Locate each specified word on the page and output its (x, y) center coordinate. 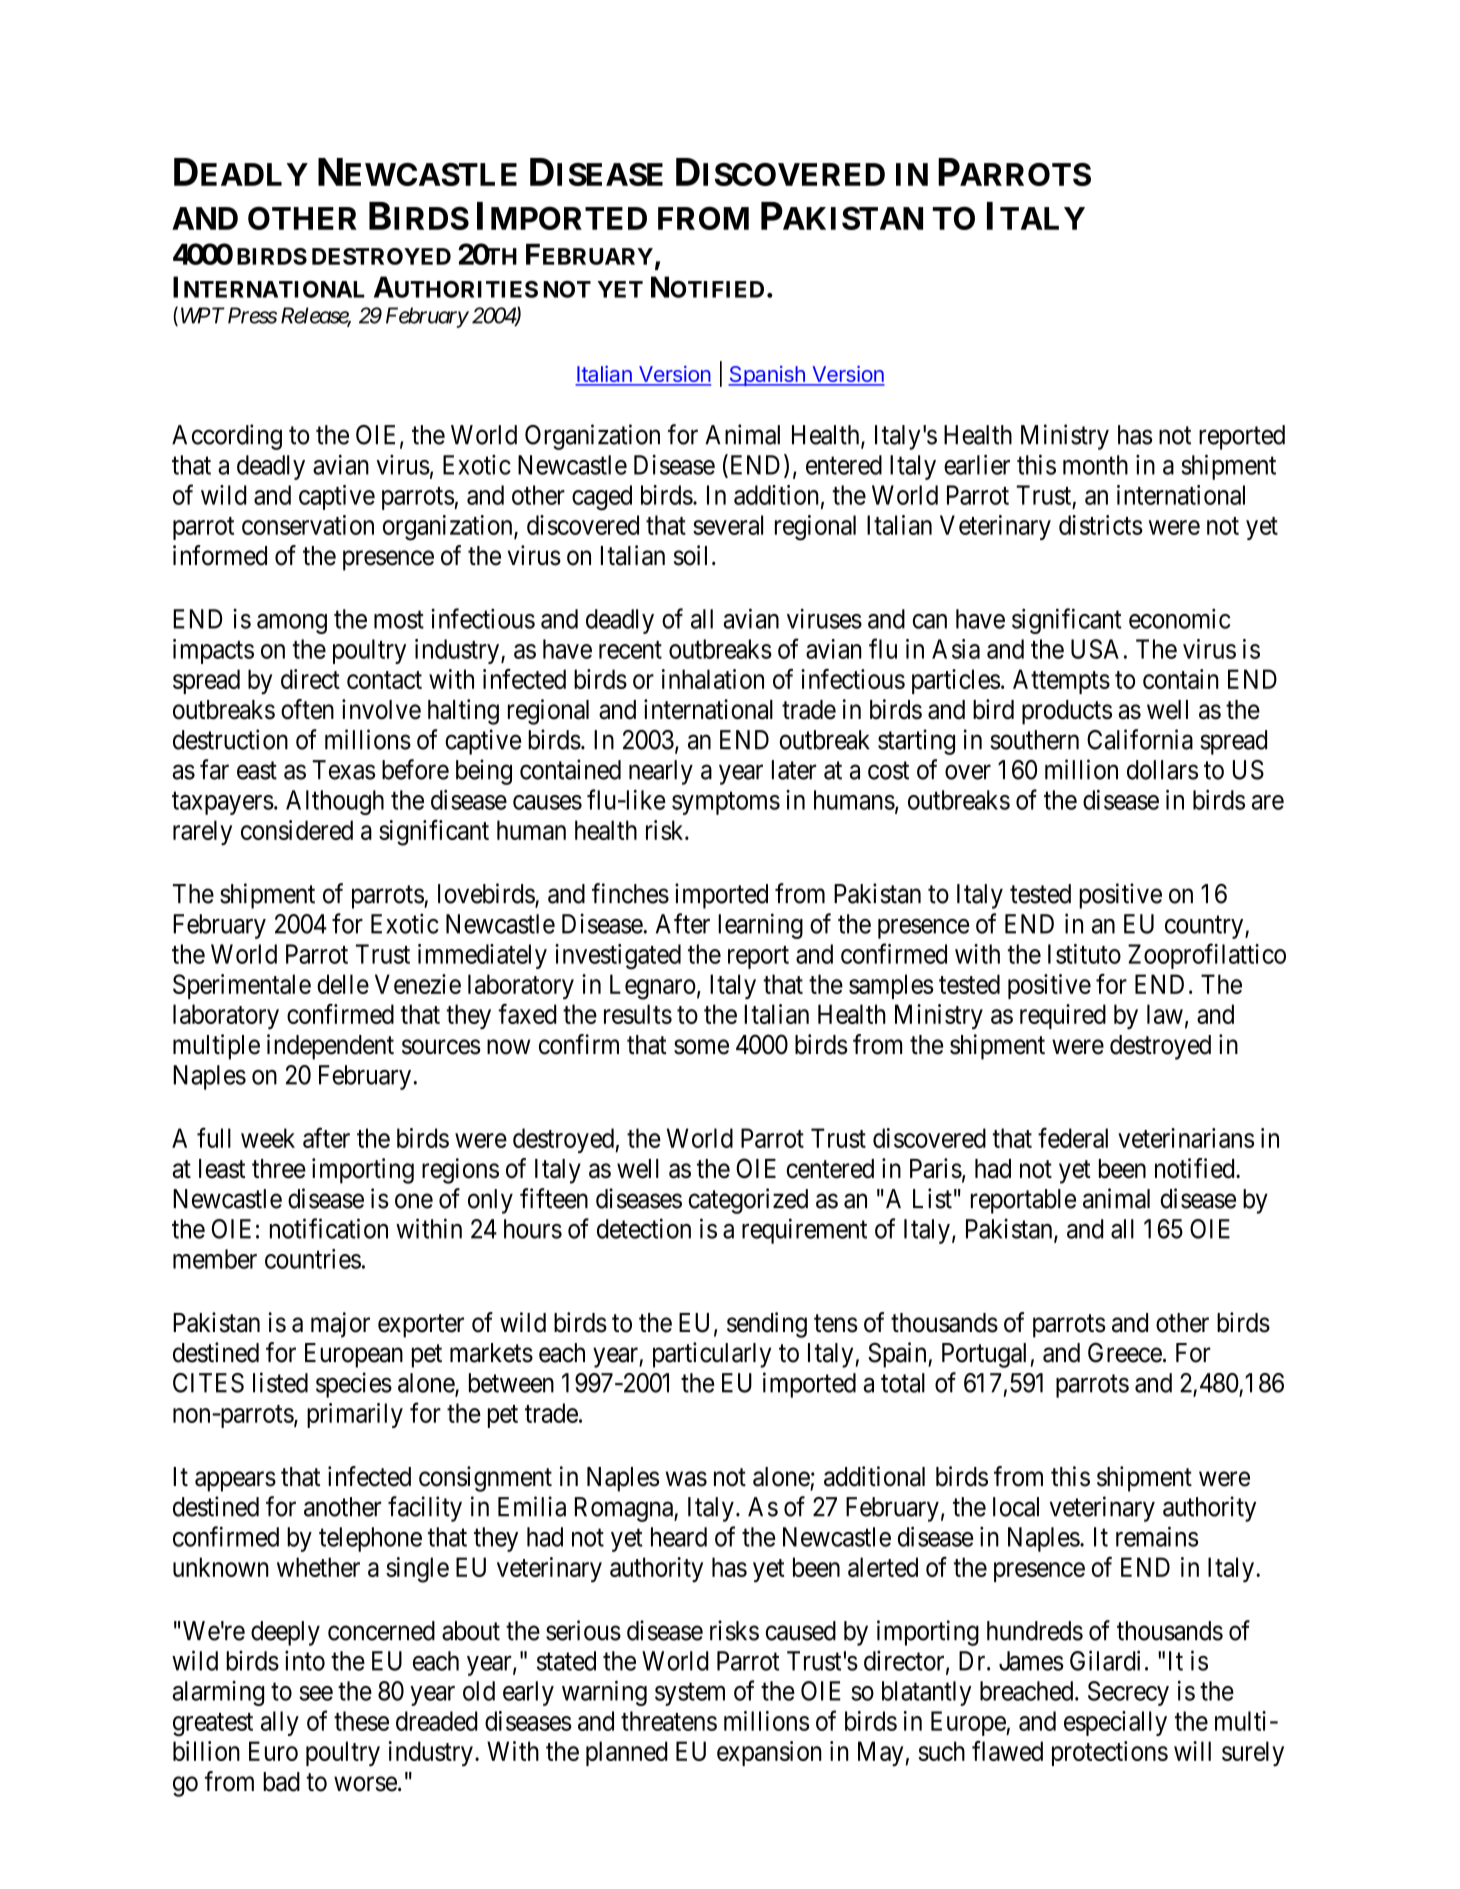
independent (330, 1047)
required (1063, 1016)
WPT (203, 315)
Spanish (767, 376)
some (701, 1047)
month (1095, 465)
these (361, 1721)
